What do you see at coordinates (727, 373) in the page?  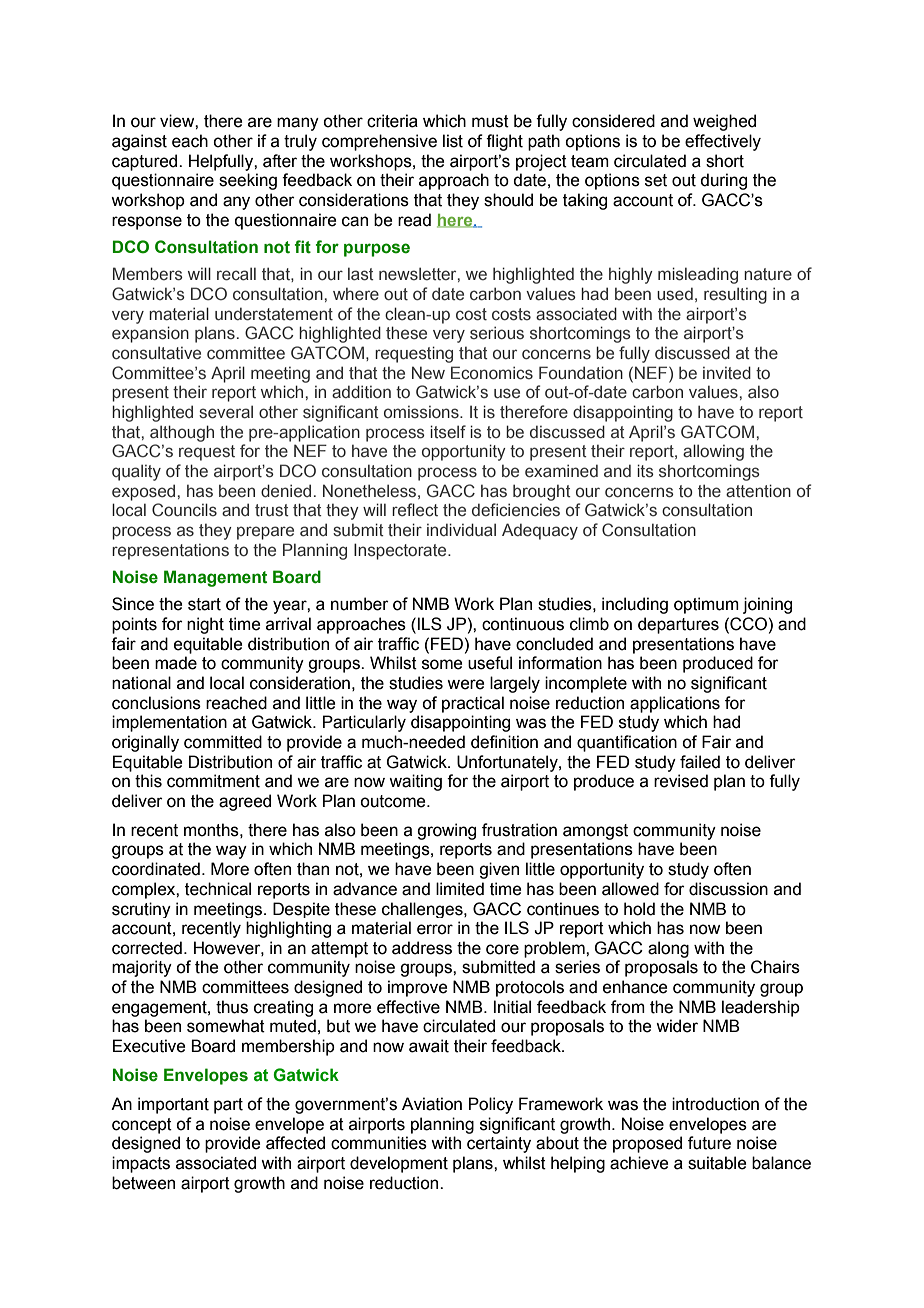 I see `invited` at bounding box center [727, 373].
